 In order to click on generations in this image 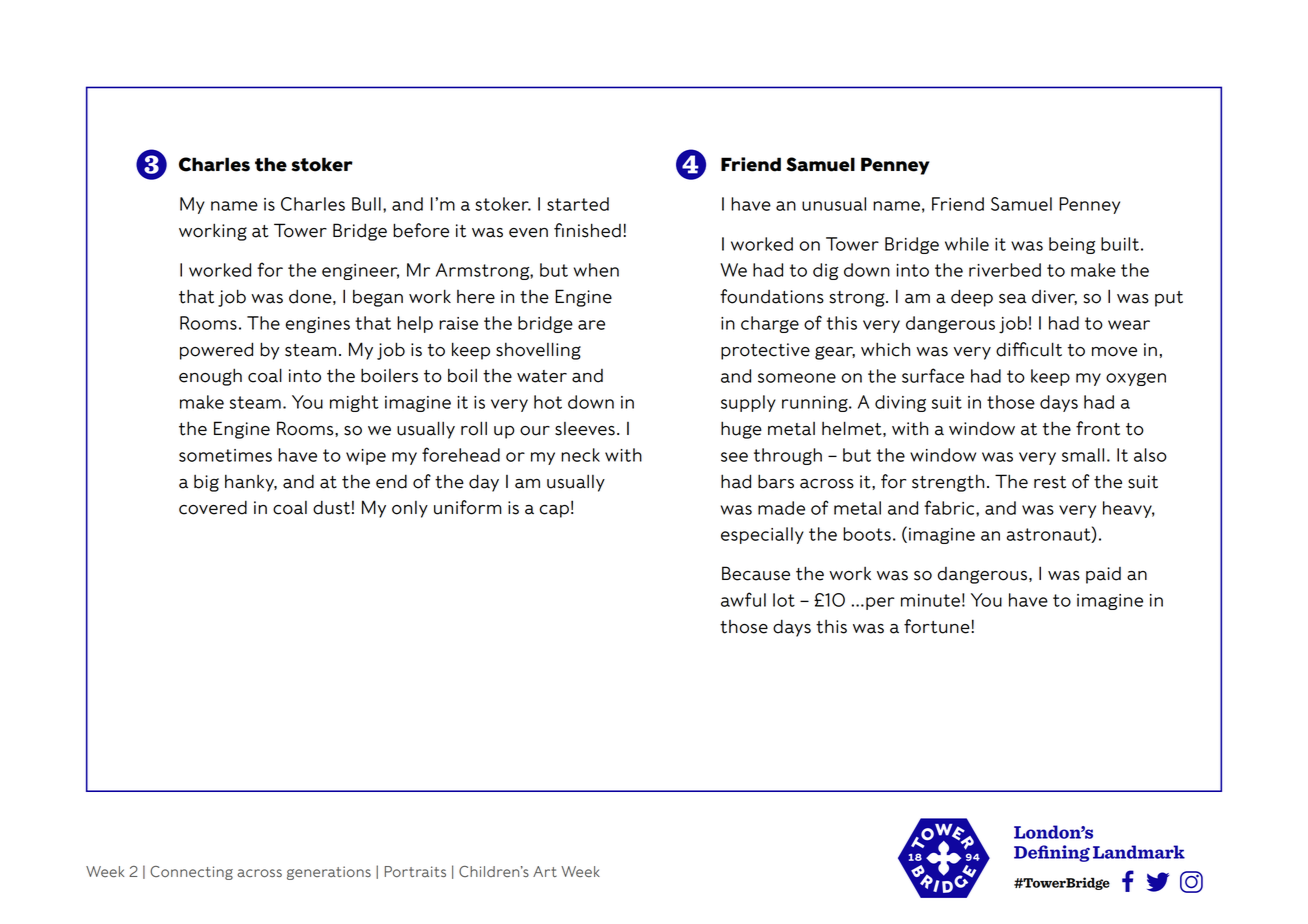, I will do `click(329, 873)`.
